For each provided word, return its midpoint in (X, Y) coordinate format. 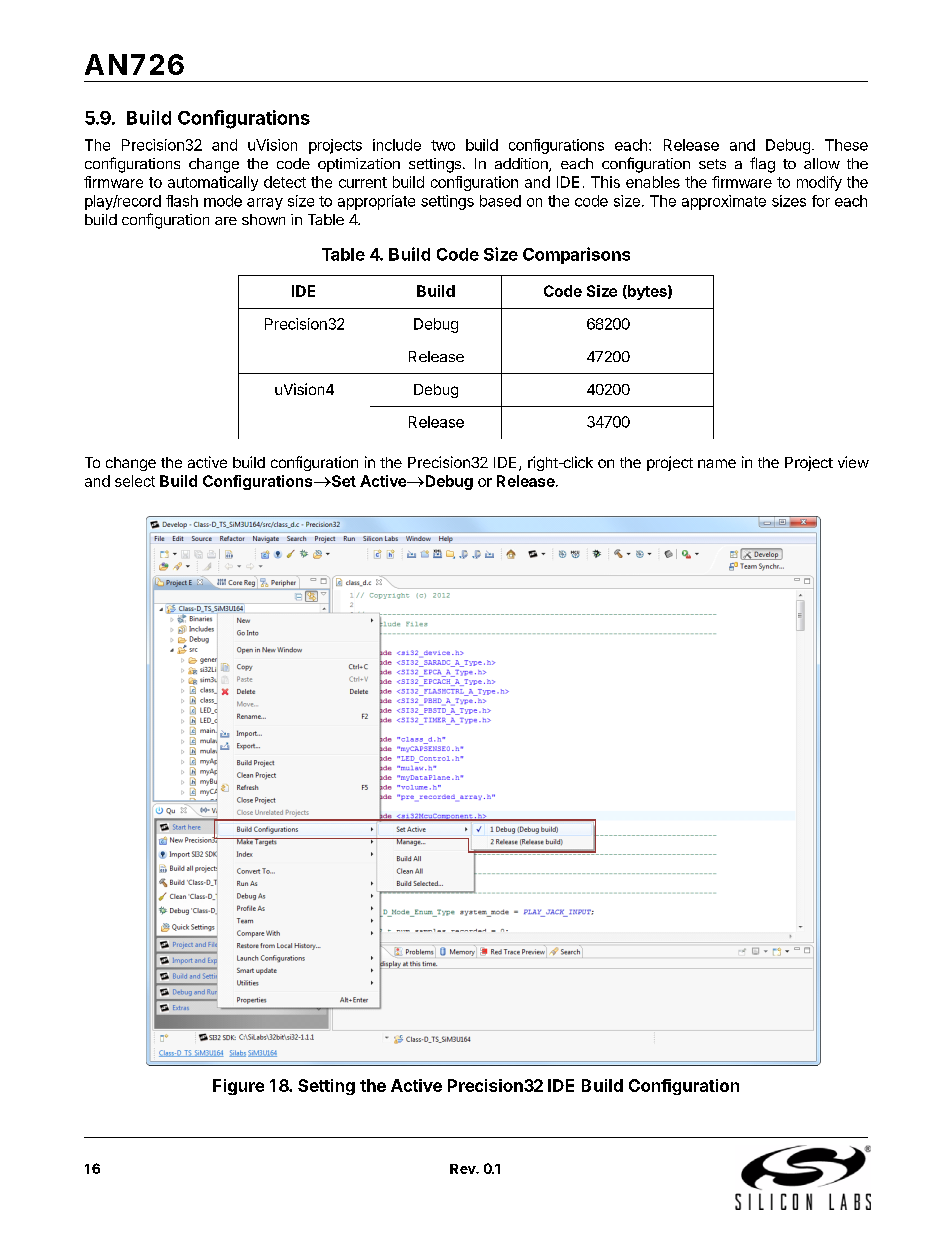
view (853, 462)
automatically (213, 183)
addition (522, 165)
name (717, 463)
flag (762, 165)
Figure (238, 1087)
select (135, 481)
